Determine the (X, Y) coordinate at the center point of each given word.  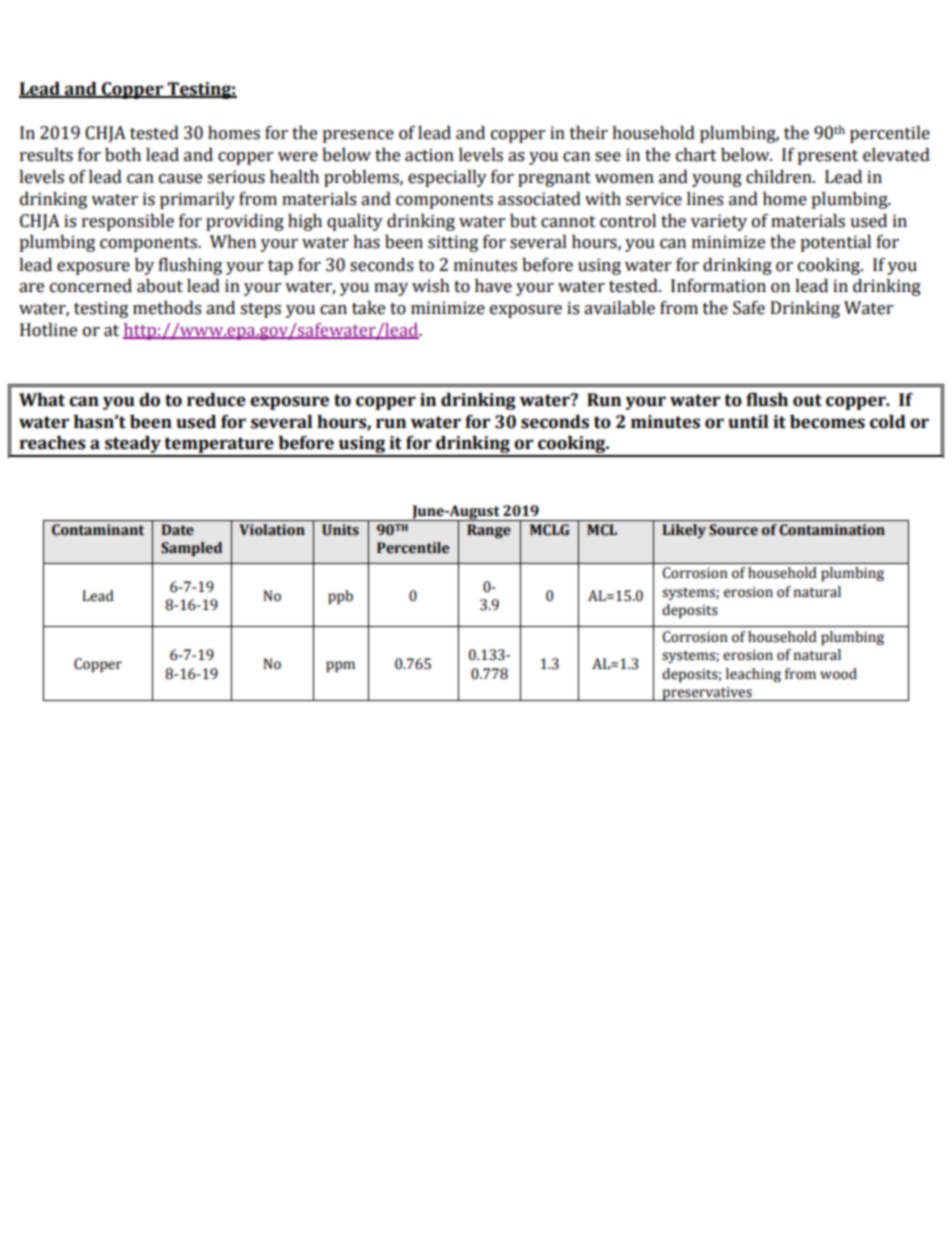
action (429, 155)
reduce (216, 400)
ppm (340, 666)
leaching (753, 675)
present (827, 157)
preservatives (707, 694)
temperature (219, 446)
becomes (827, 422)
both (123, 155)
